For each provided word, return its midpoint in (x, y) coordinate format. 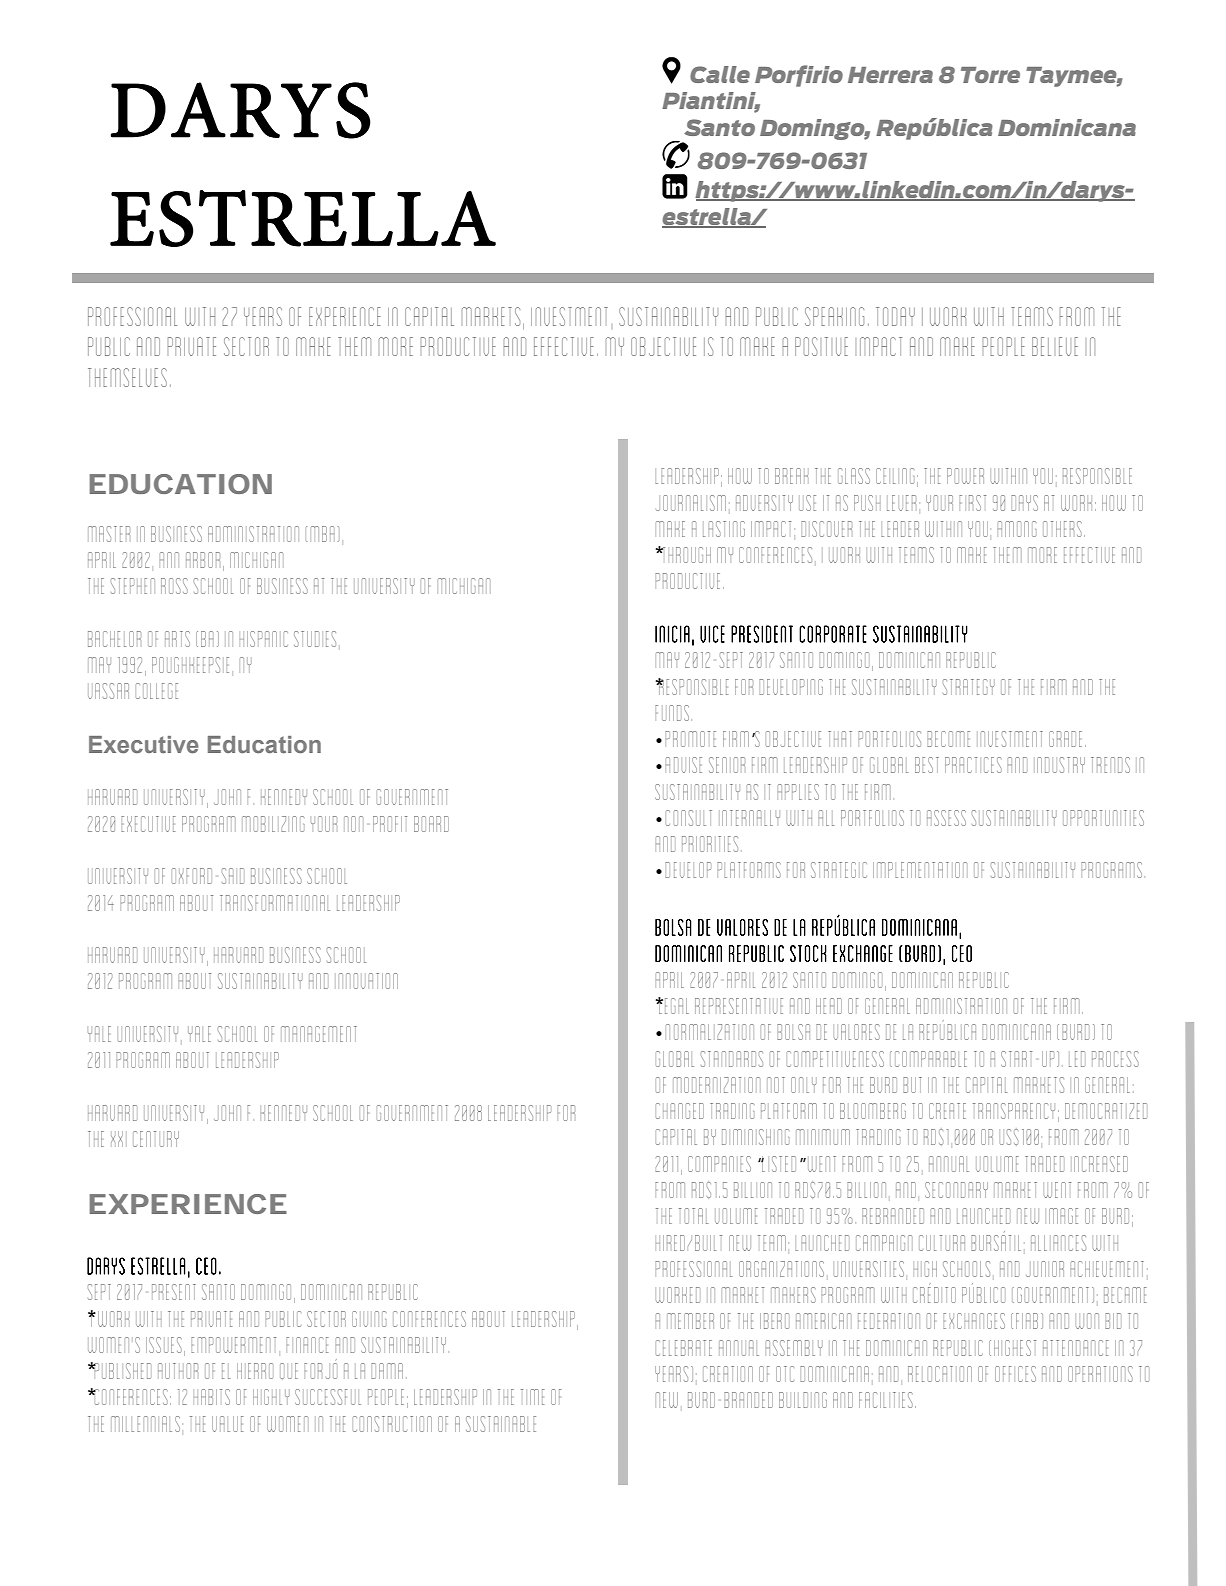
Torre (990, 75)
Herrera (890, 75)
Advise (683, 765)
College (156, 691)
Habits (211, 1397)
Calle (720, 74)
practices (973, 765)
